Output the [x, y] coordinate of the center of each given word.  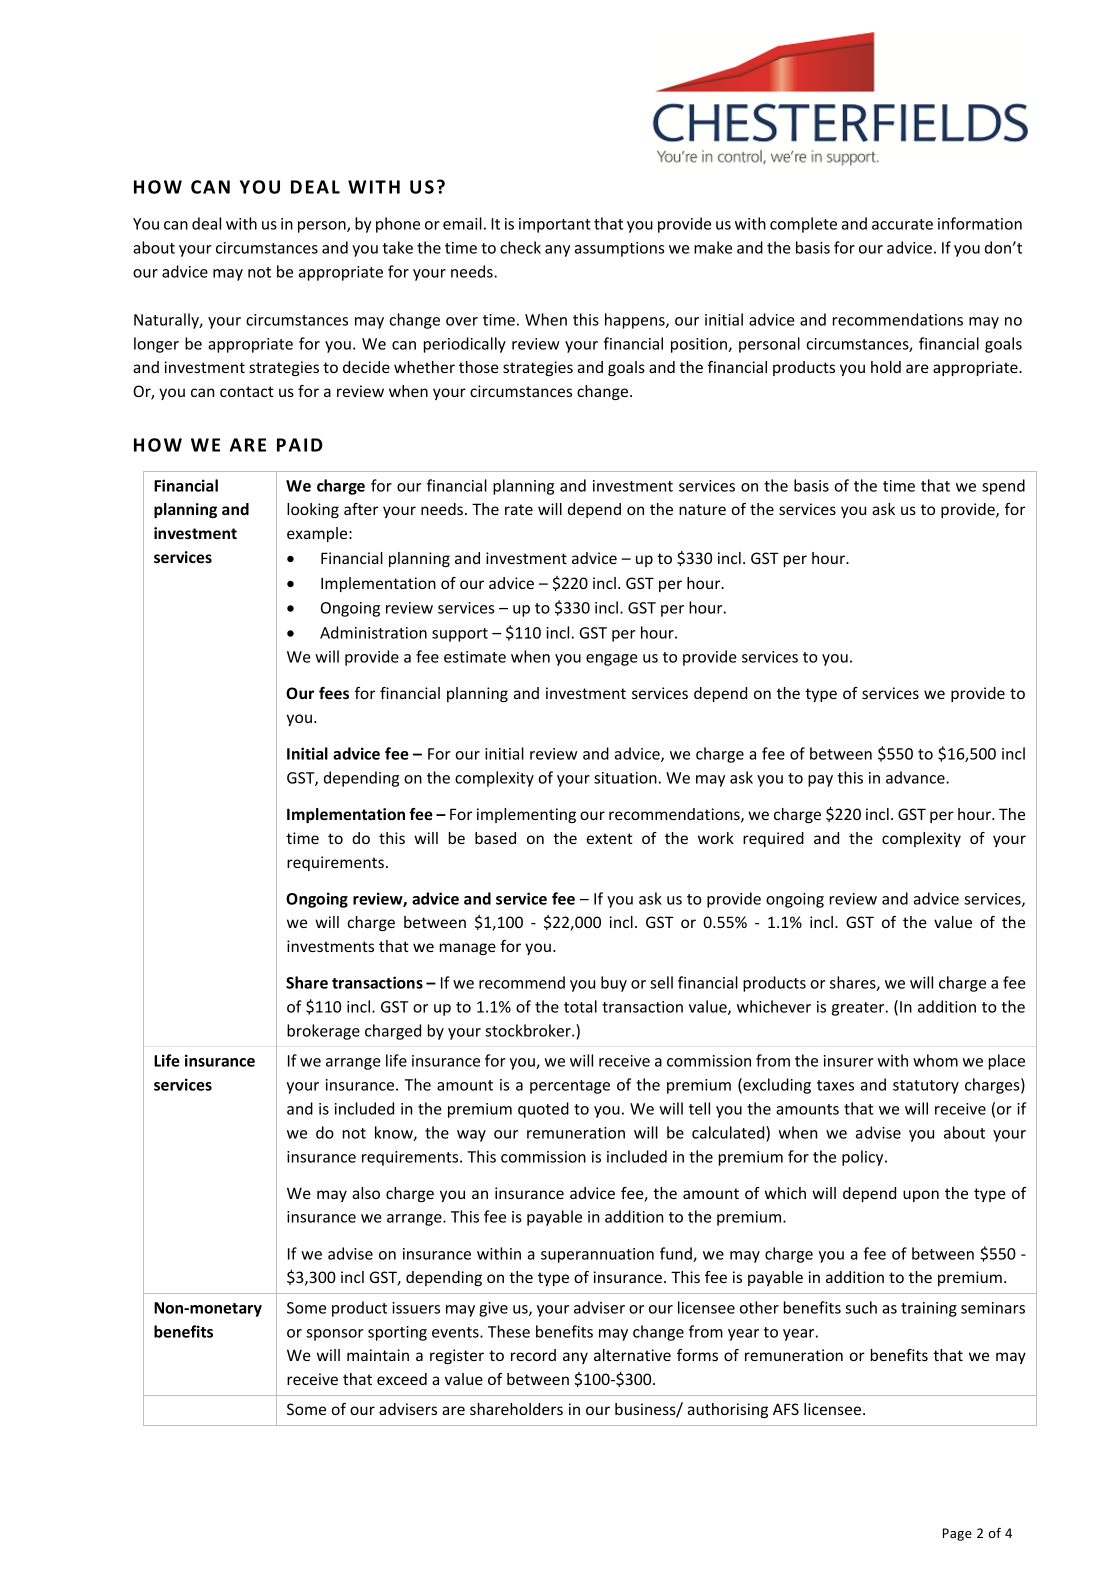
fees [334, 693]
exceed [402, 1379]
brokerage [323, 1032]
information [980, 223]
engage [612, 660]
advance [916, 777]
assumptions [619, 249]
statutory [926, 1087]
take [397, 247]
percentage [570, 1087]
